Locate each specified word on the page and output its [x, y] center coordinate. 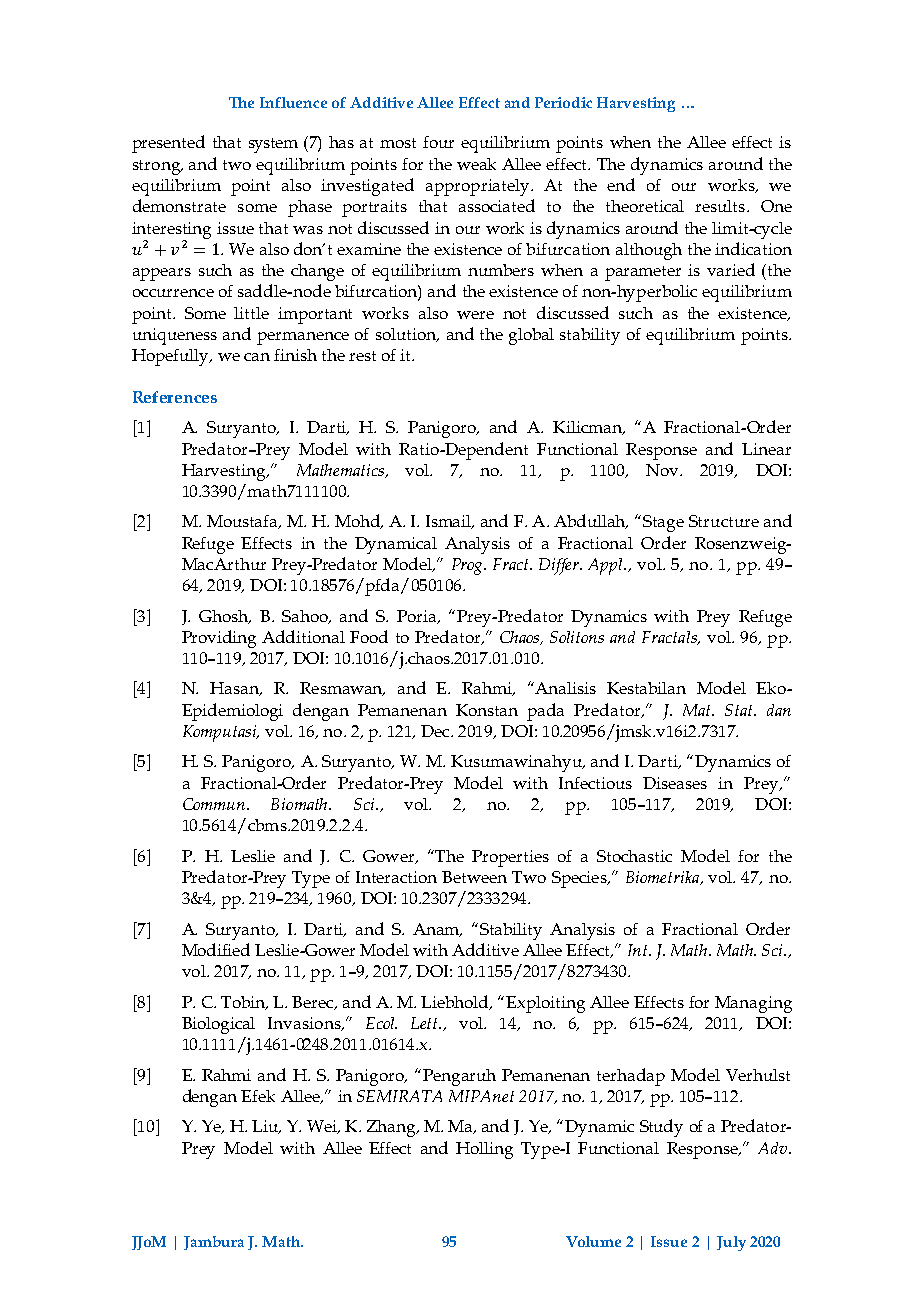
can [257, 357]
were [475, 315]
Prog [469, 566]
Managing [753, 1004]
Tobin [244, 1003]
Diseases [675, 783]
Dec [436, 731]
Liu [266, 1127]
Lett [426, 1023]
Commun [215, 804]
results [721, 206]
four [438, 142]
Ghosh [225, 617]
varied [731, 269]
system [273, 145]
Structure [724, 521]
